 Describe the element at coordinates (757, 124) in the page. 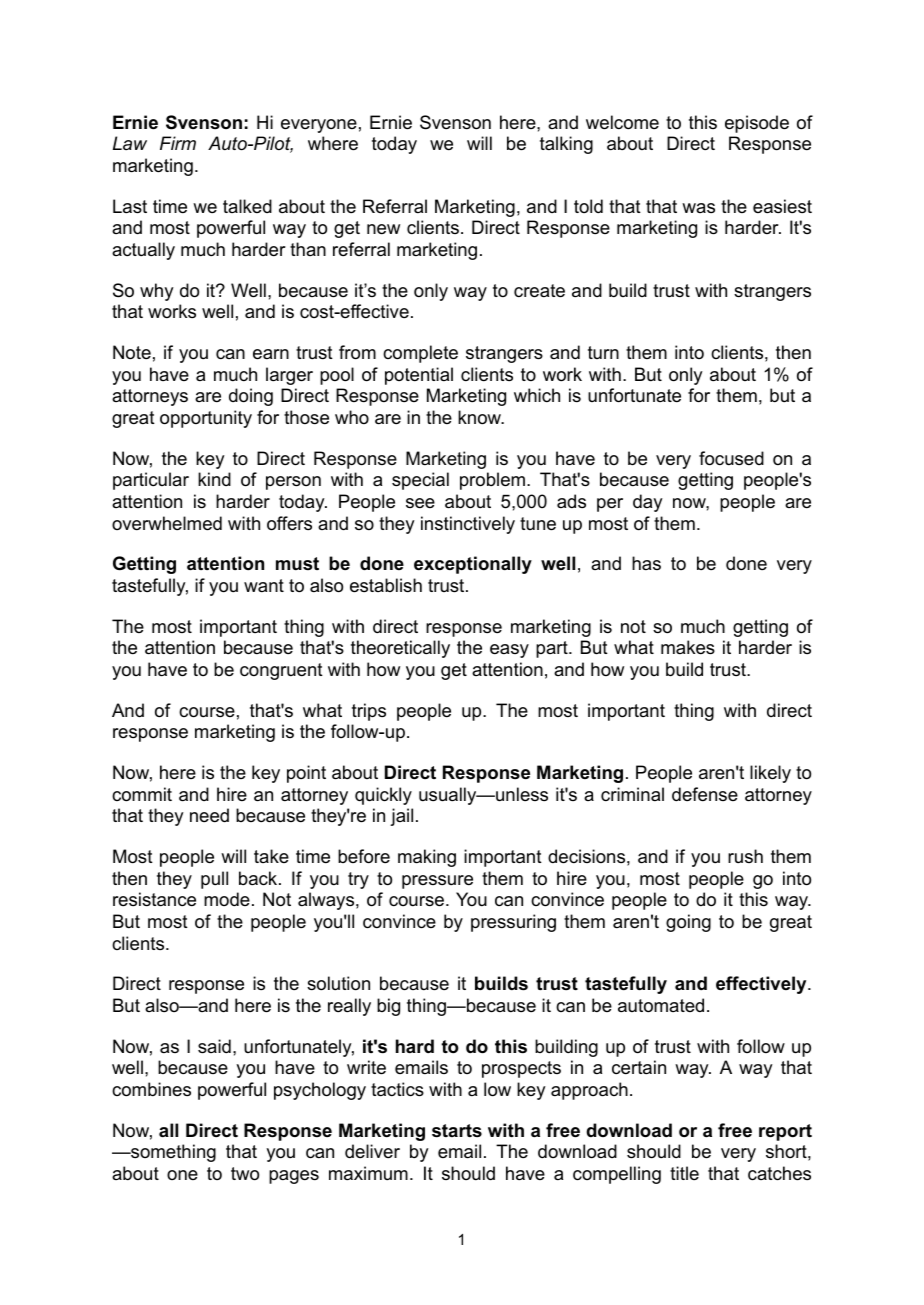

I see `episode` at that location.
